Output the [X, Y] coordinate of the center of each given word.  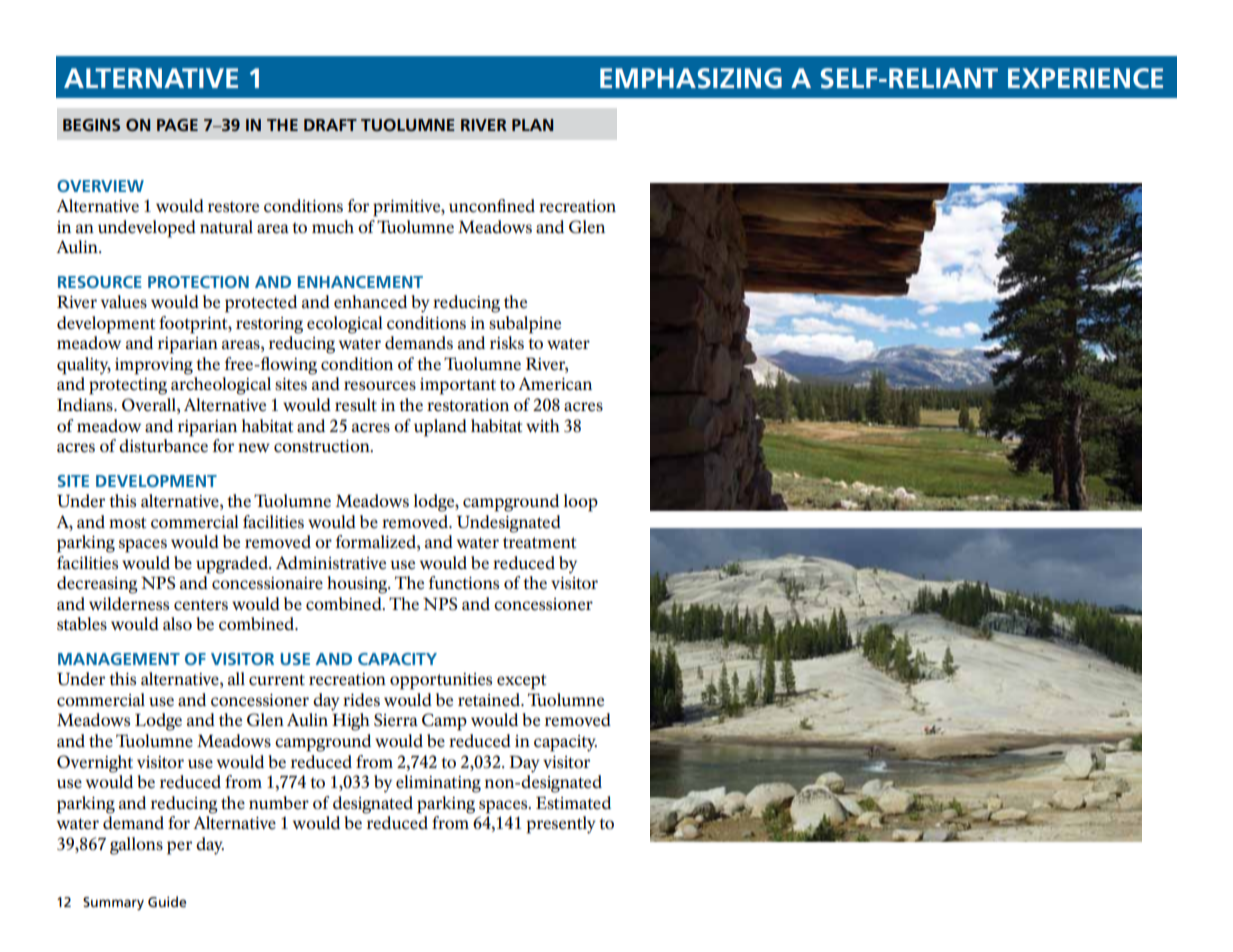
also [177, 624]
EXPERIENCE [1085, 78]
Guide [167, 901]
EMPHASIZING [691, 78]
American [555, 384]
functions [464, 583]
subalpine [525, 325]
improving [154, 366]
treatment [539, 543]
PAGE [177, 125]
